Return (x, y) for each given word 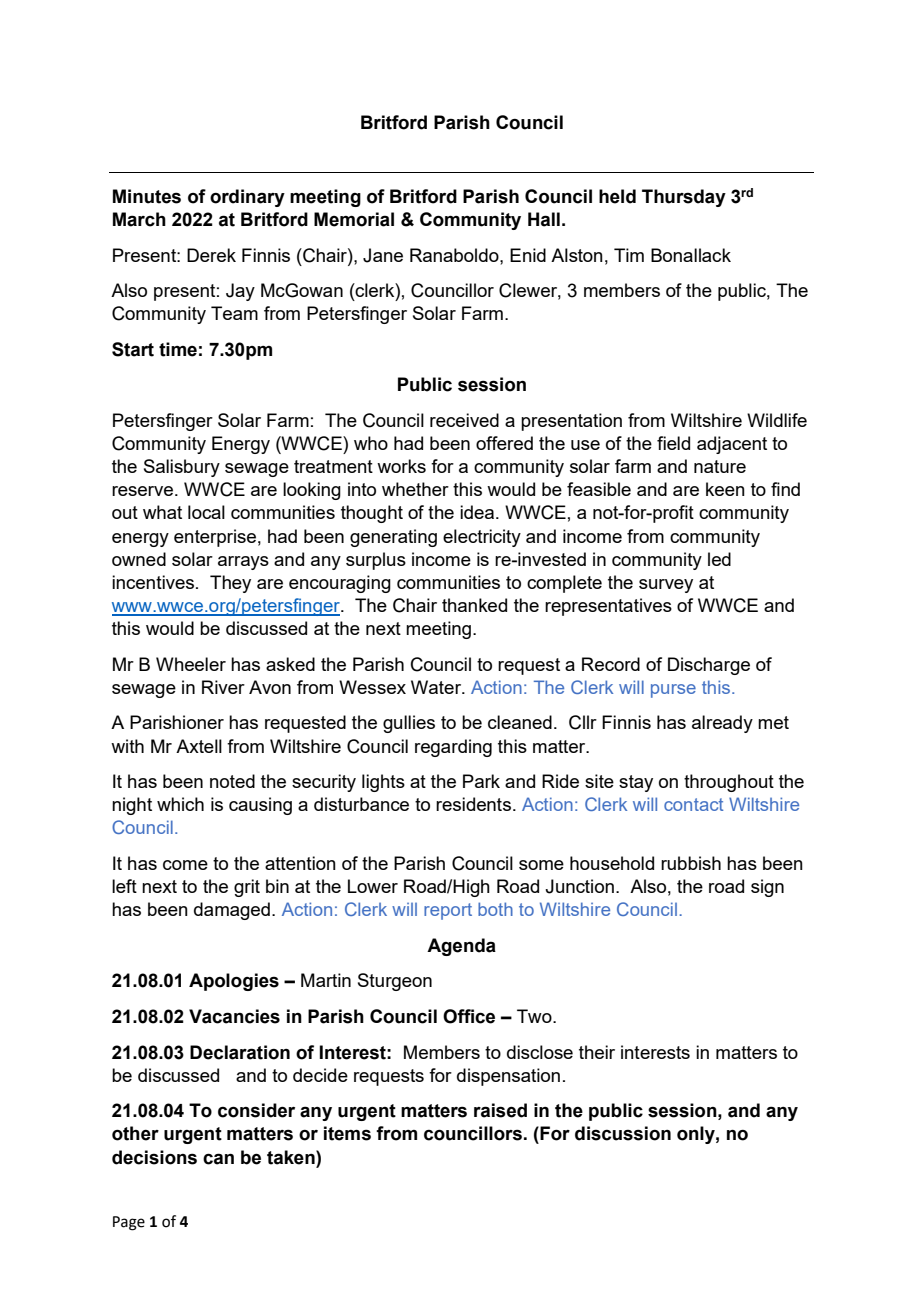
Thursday (684, 198)
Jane (383, 255)
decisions (154, 1157)
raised (500, 1110)
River (223, 687)
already (722, 724)
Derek (211, 255)
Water (437, 687)
